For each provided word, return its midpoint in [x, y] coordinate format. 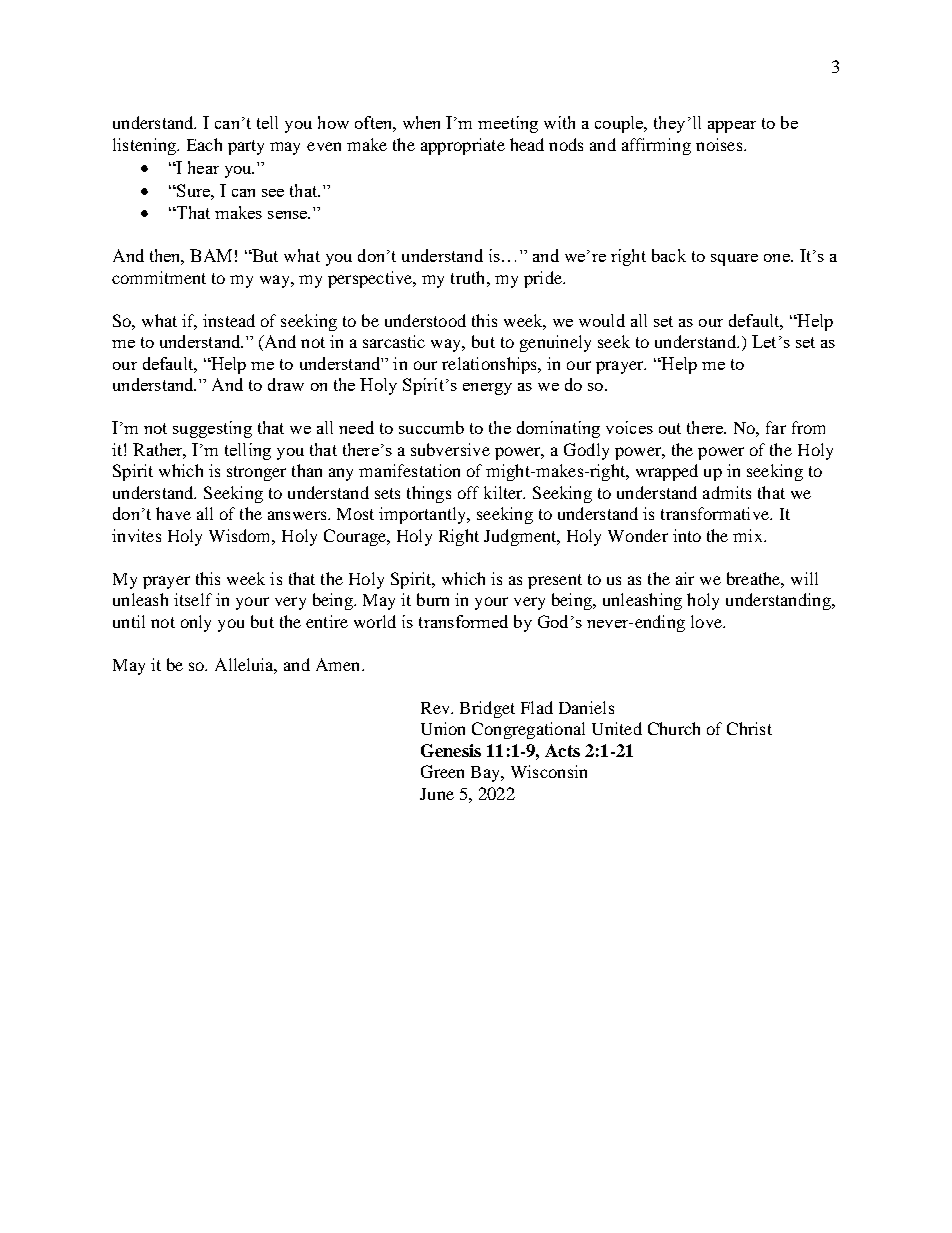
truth [469, 277]
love [707, 621]
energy [487, 389]
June [437, 794]
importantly [424, 515]
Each [204, 144]
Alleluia [246, 665]
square [734, 260]
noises [719, 144]
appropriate [463, 146]
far [776, 427]
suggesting [212, 429]
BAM [211, 255]
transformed [463, 621]
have [173, 513]
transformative [716, 513]
